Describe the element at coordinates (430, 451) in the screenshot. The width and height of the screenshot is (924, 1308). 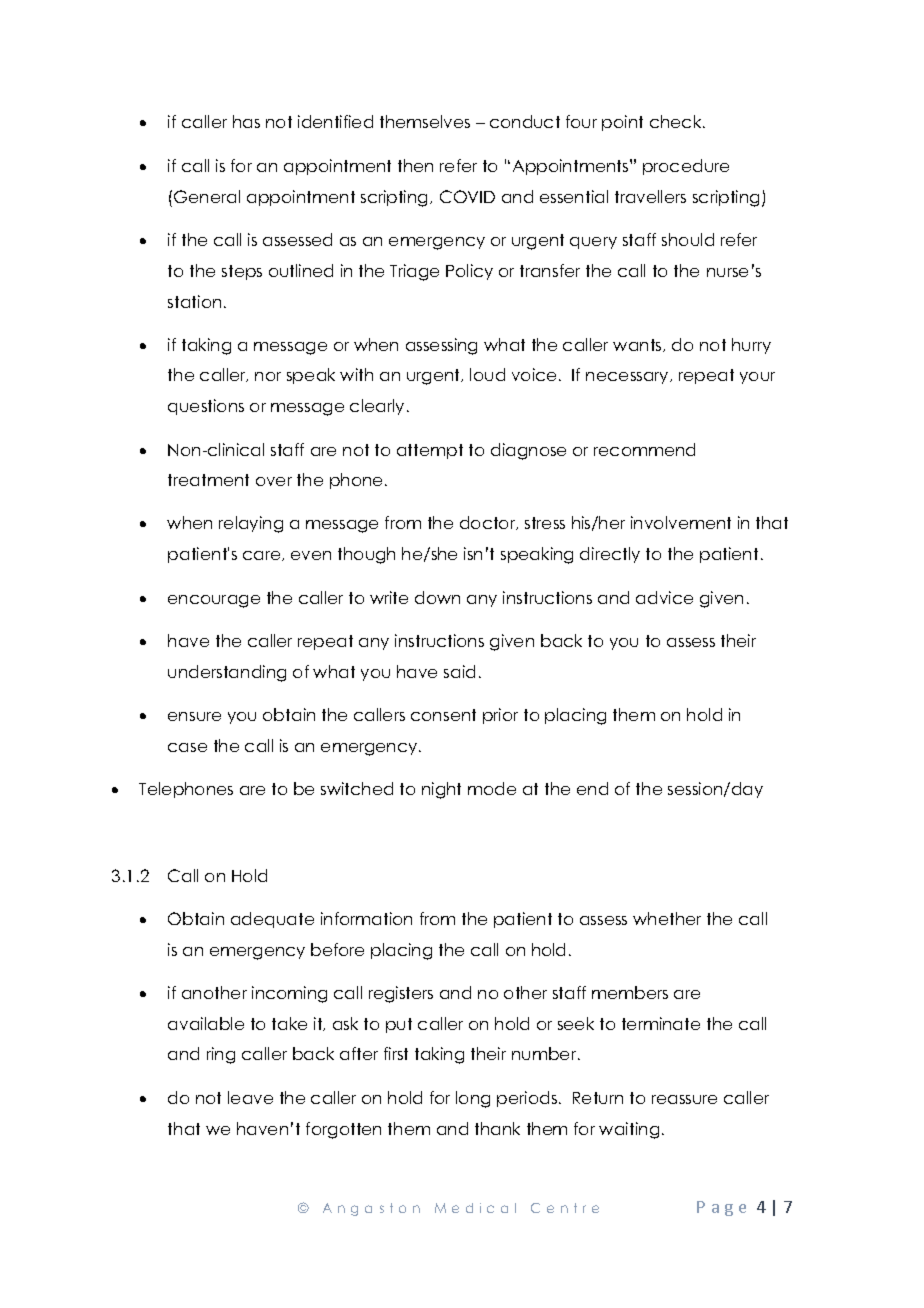
I see `attempt` at that location.
